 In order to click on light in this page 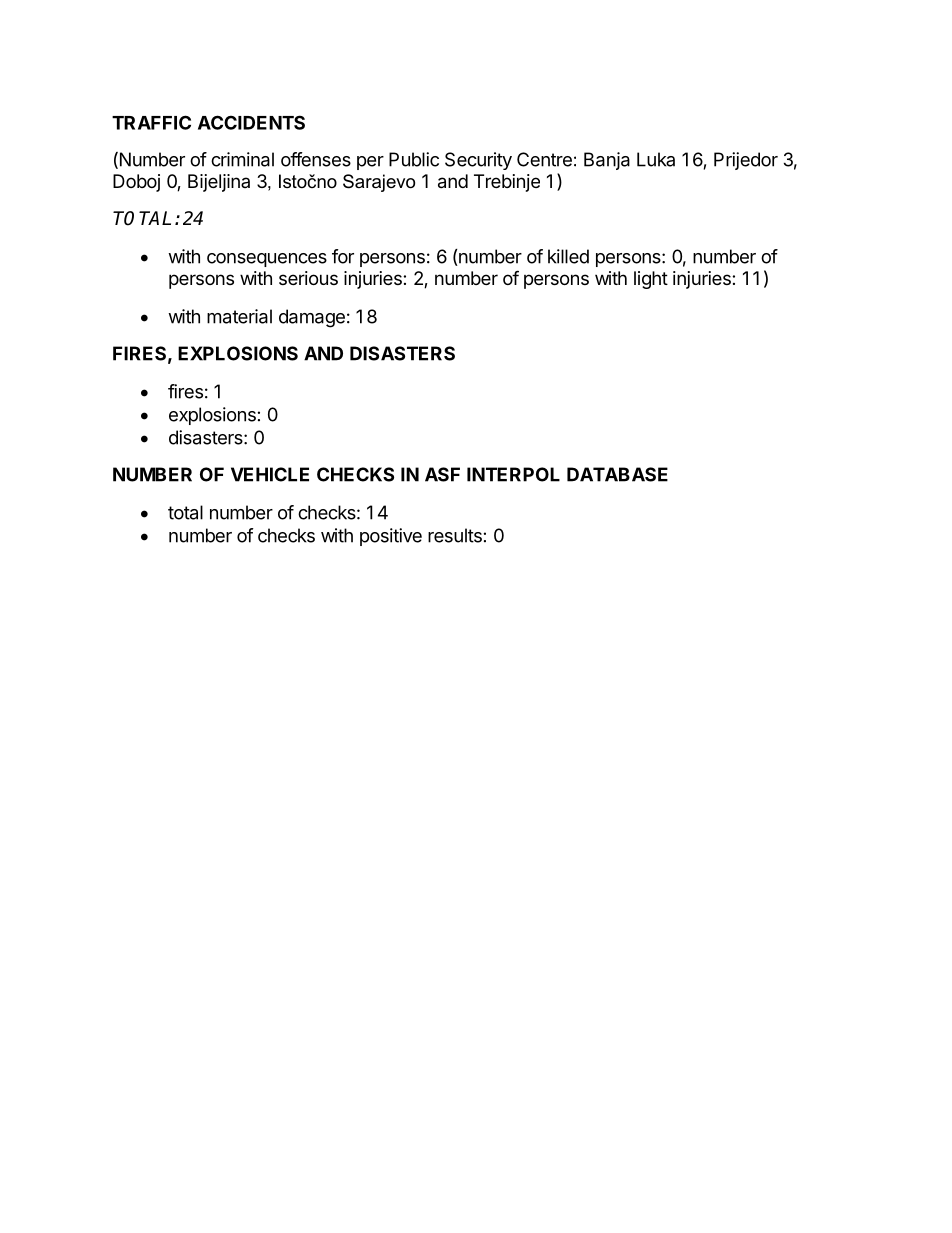, I will do `click(651, 280)`.
